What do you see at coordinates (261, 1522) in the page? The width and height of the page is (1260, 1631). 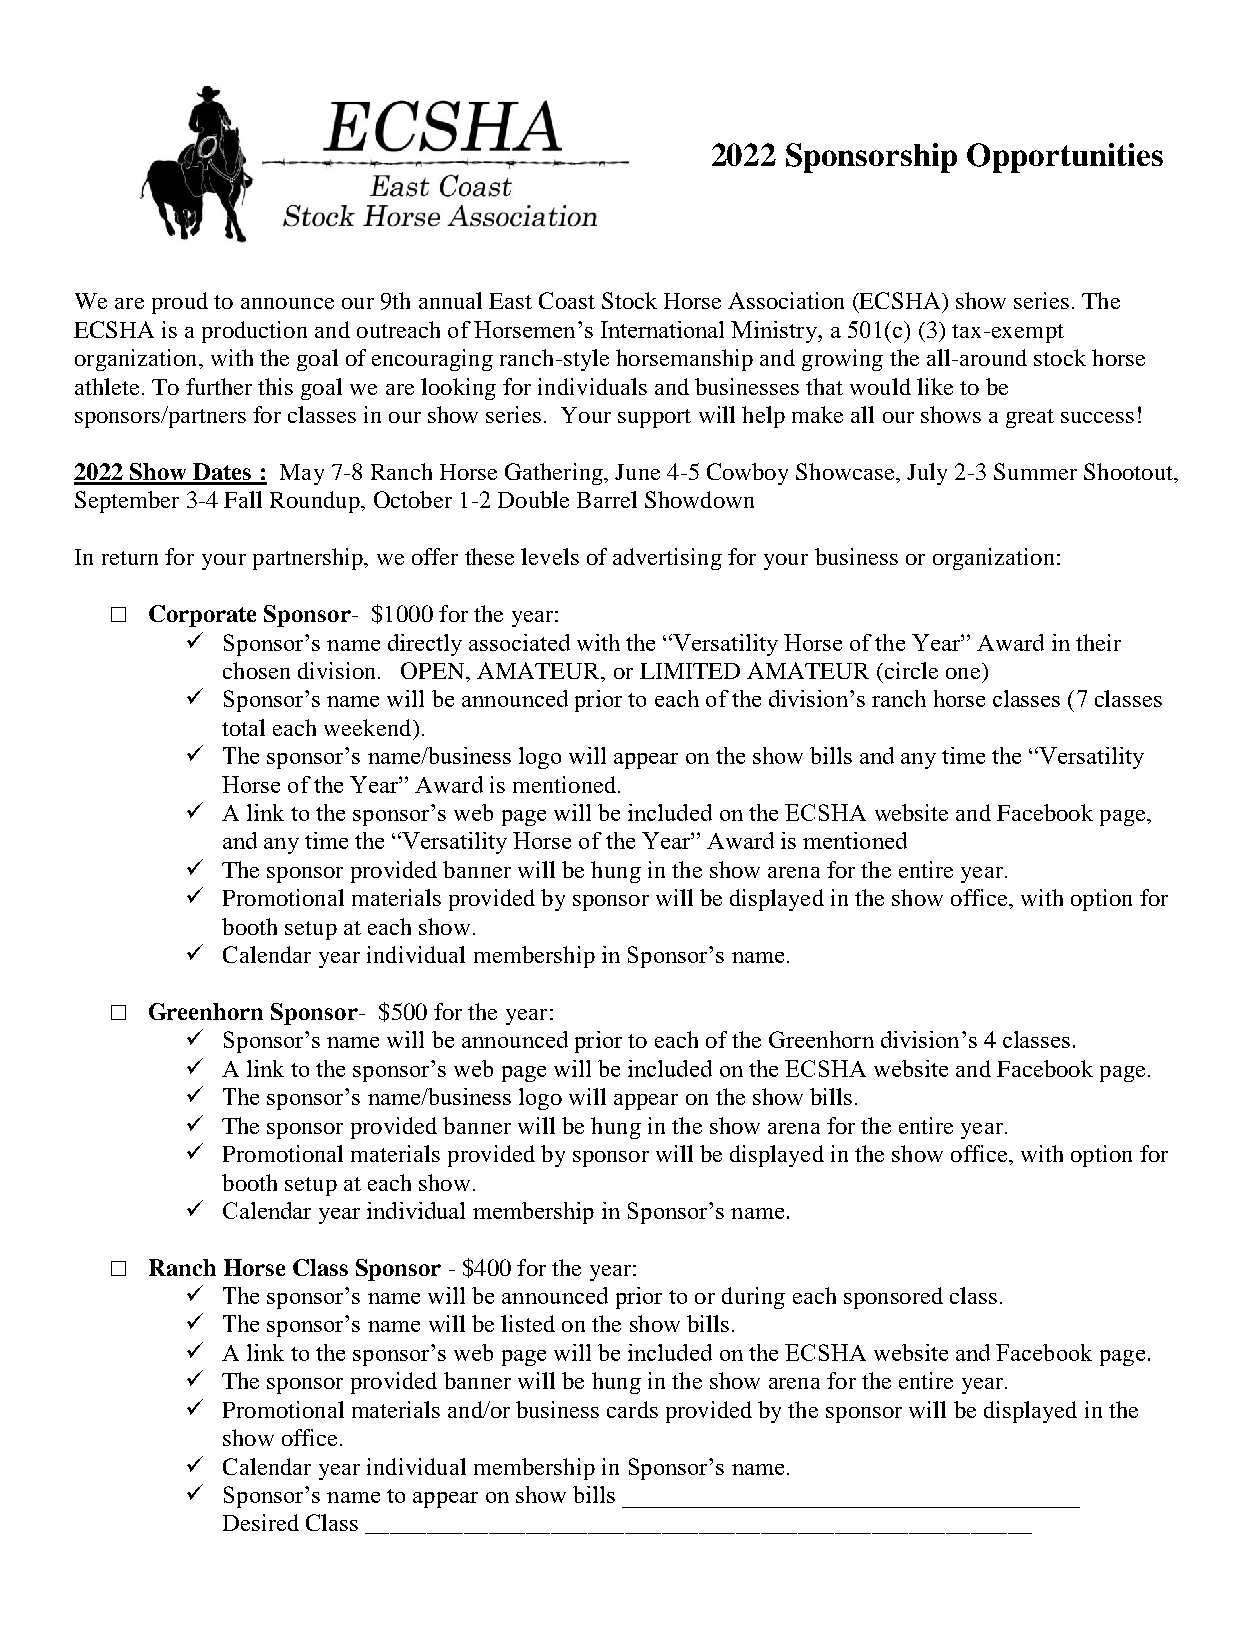 I see `Desired` at bounding box center [261, 1522].
